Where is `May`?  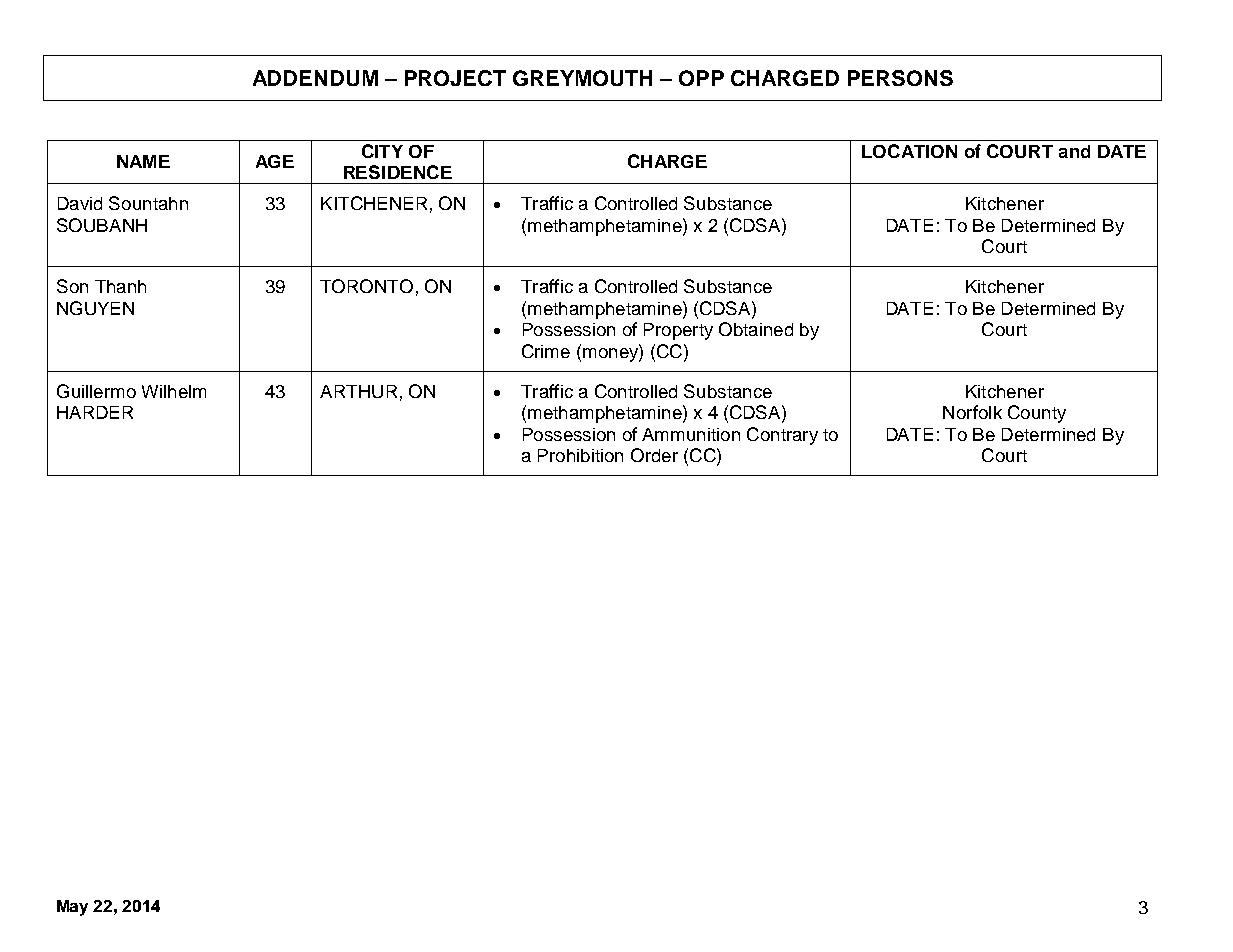
May is located at coordinates (72, 908).
